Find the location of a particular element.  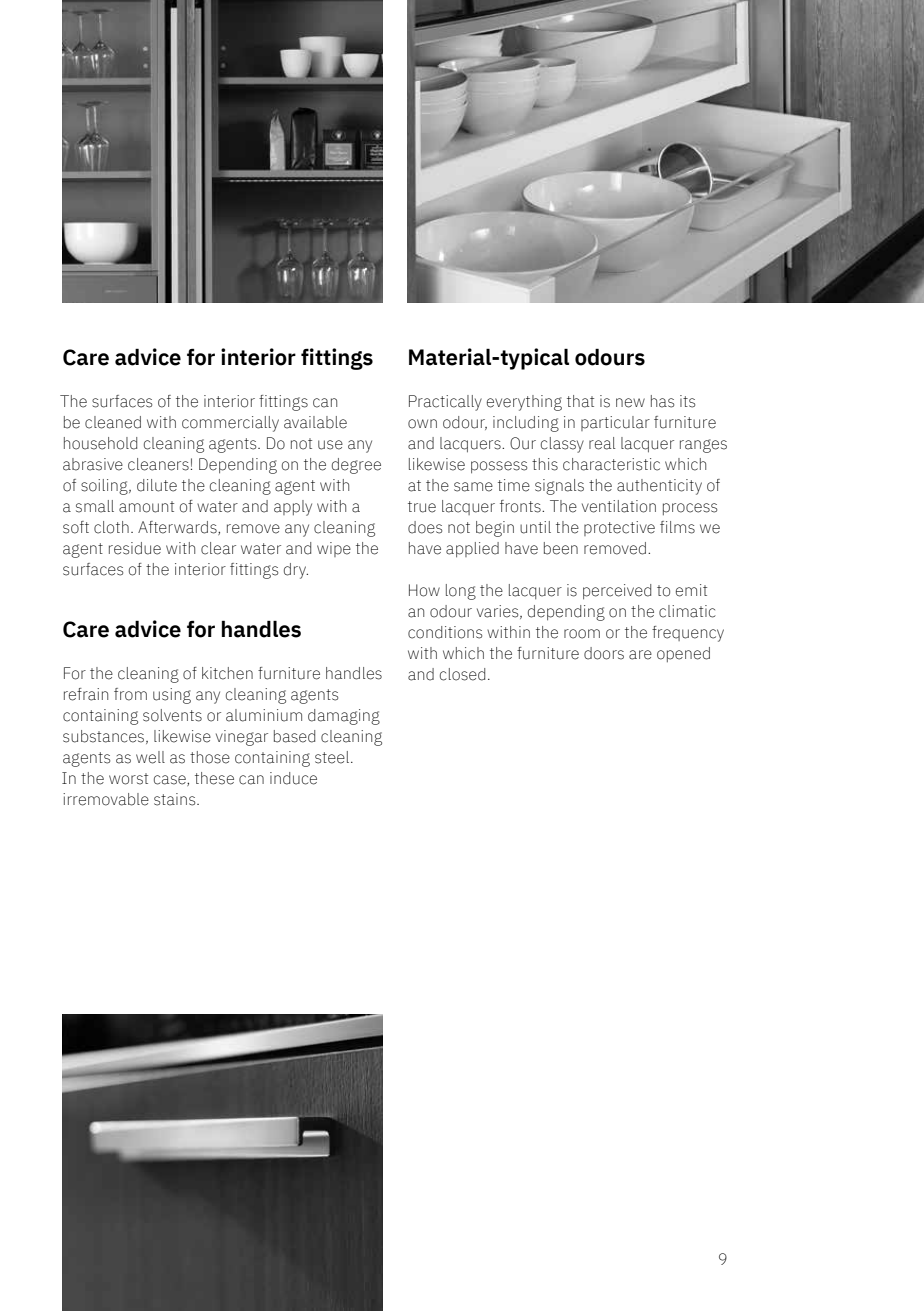

case is located at coordinates (171, 780).
